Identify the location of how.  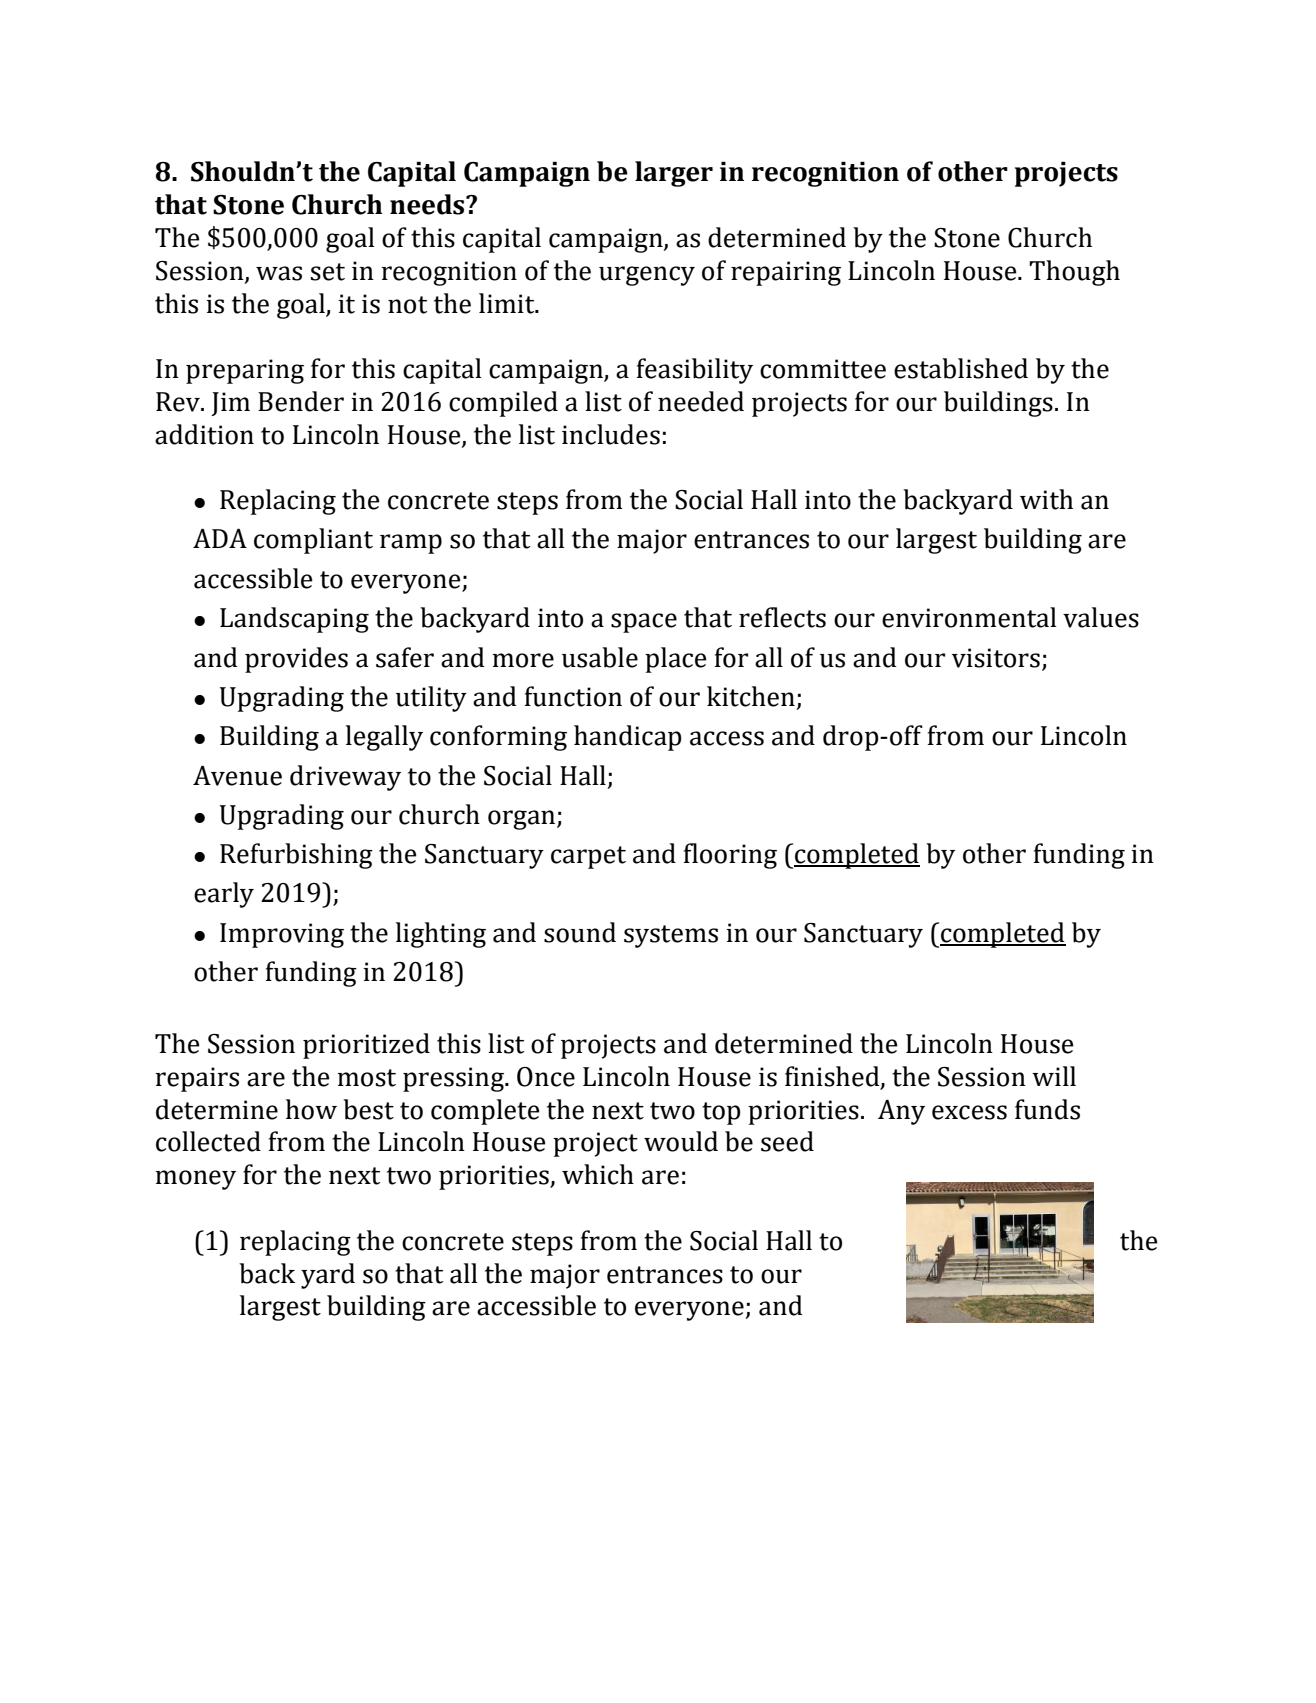
(311, 1109).
